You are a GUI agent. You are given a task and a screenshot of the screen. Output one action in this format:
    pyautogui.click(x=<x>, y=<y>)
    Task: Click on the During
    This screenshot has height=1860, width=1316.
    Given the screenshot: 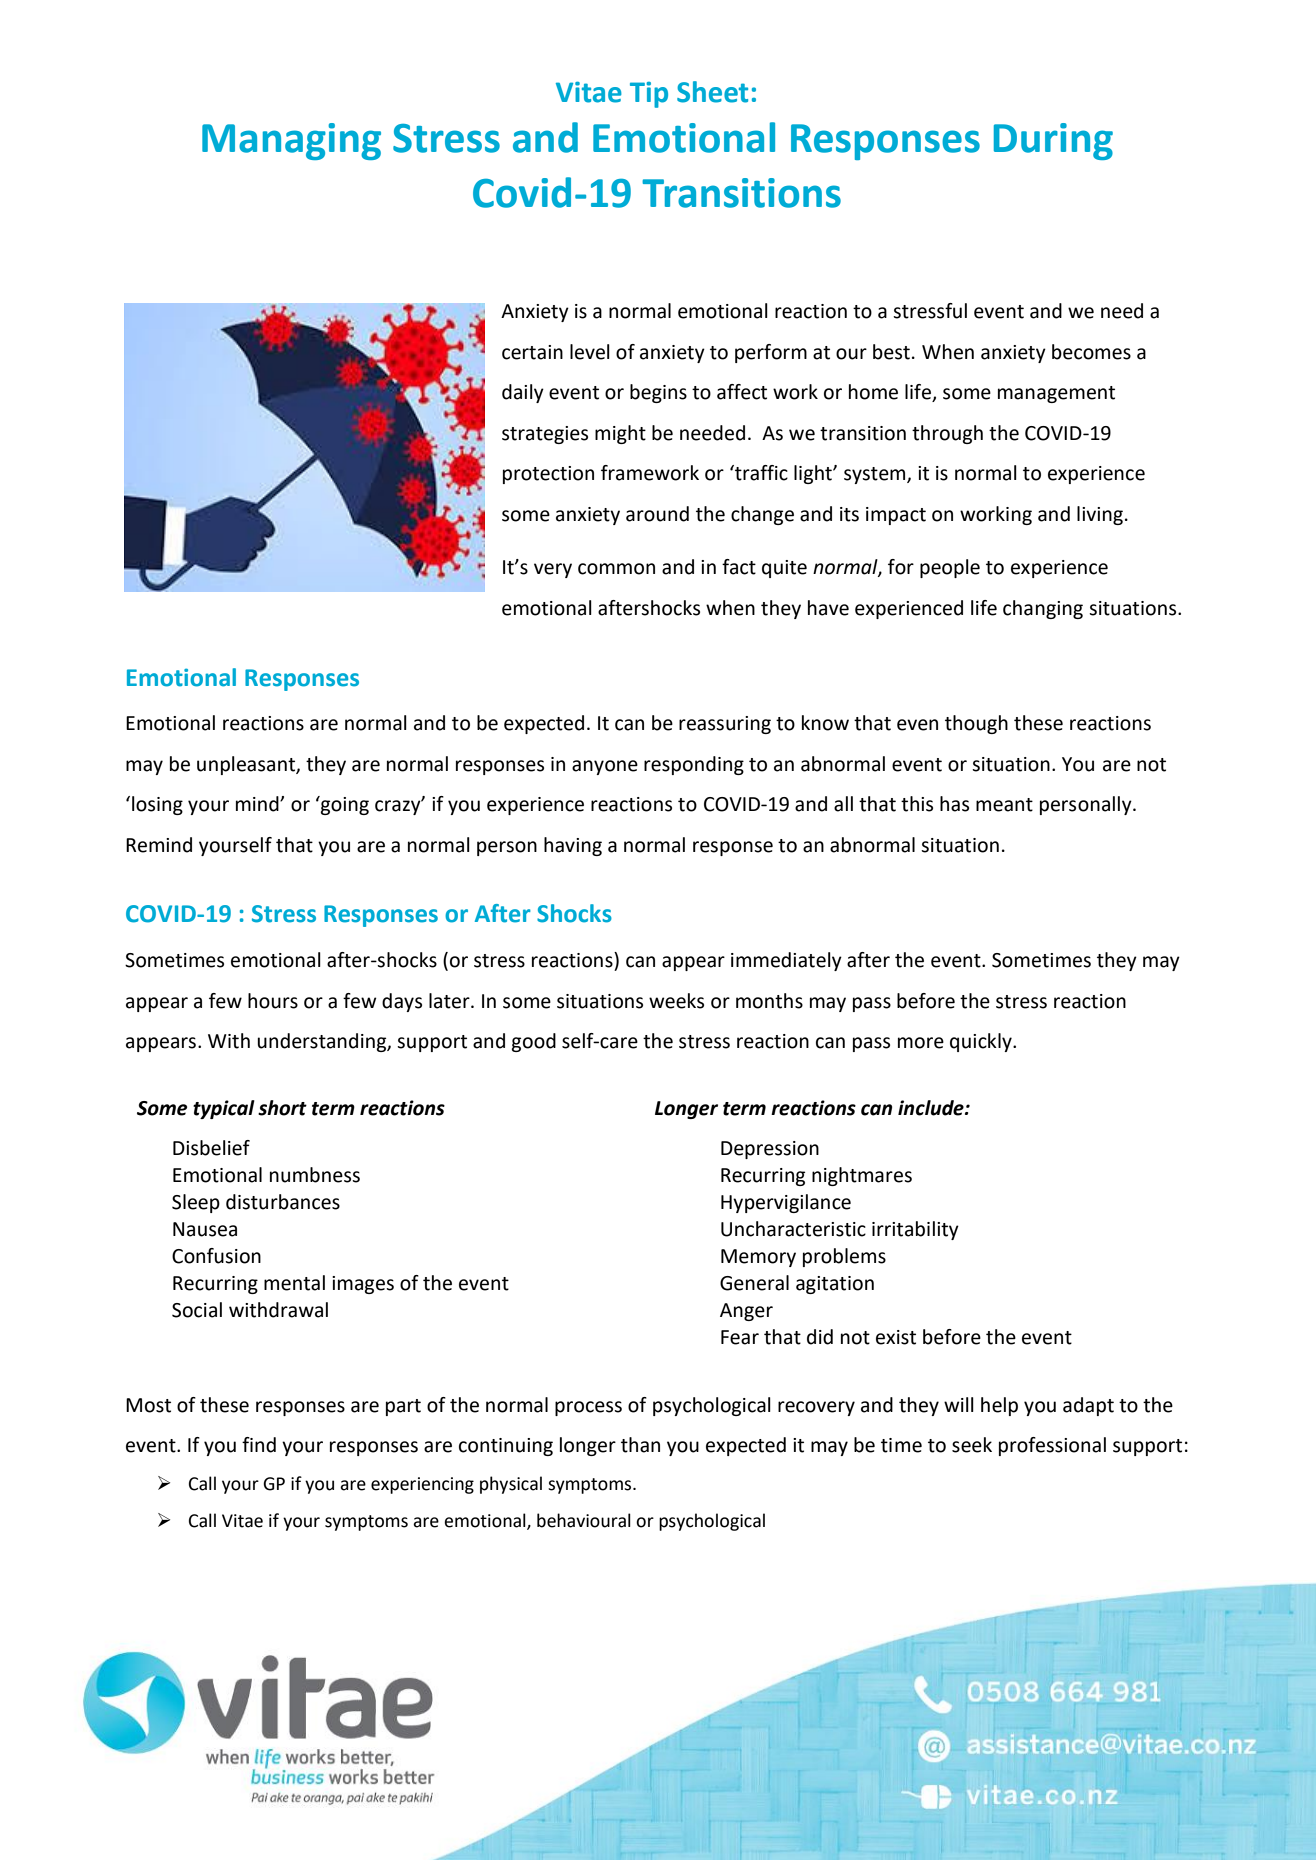 What is the action you would take?
    pyautogui.click(x=1053, y=141)
